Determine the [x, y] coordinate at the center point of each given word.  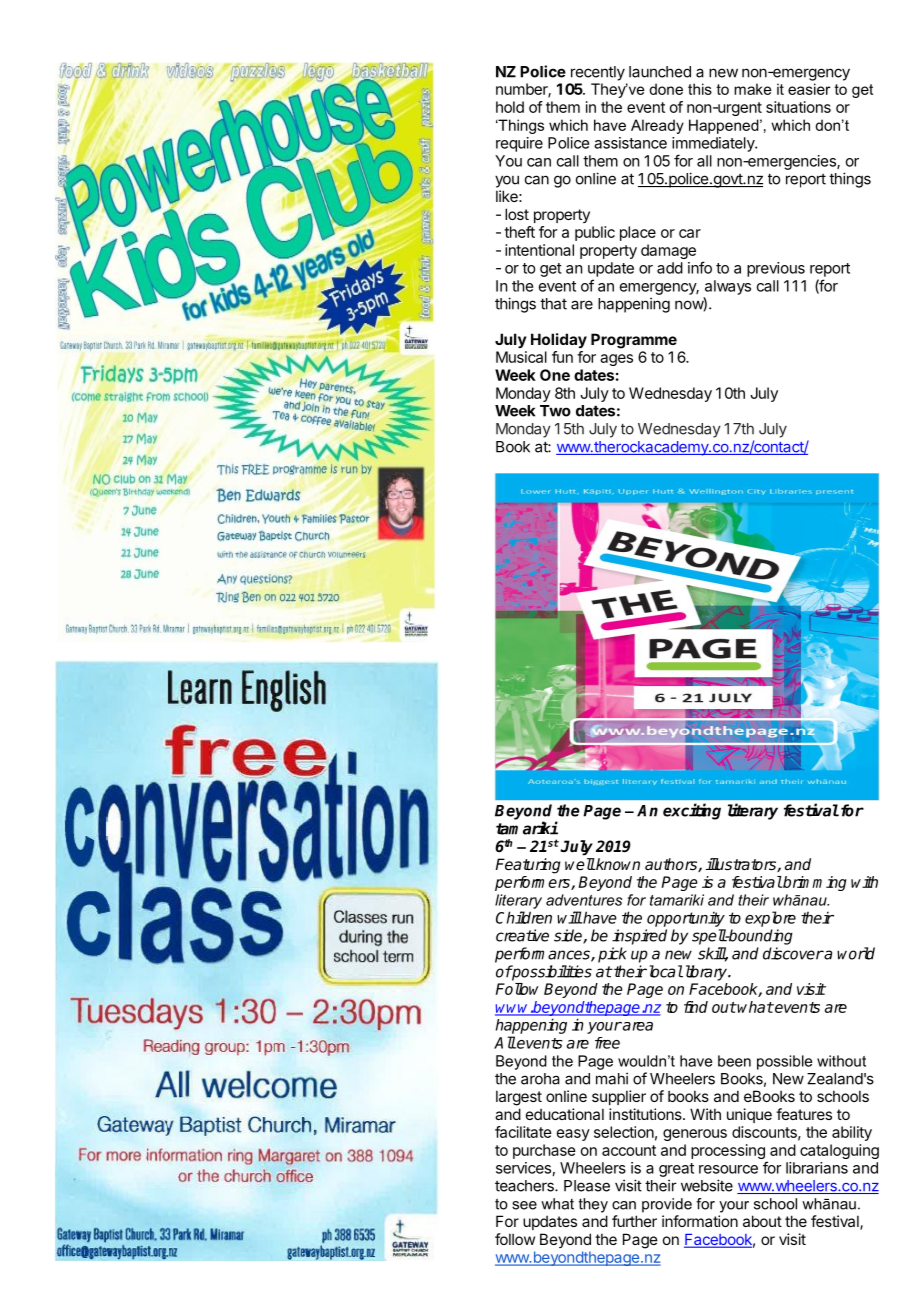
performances [543, 955]
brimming [814, 883]
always [728, 287]
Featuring [528, 866]
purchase [544, 1151]
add [670, 268]
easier [809, 89]
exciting [692, 811]
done [666, 89]
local [664, 971]
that [553, 304]
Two [555, 411]
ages [616, 360]
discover [793, 953]
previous [776, 269]
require [519, 144]
